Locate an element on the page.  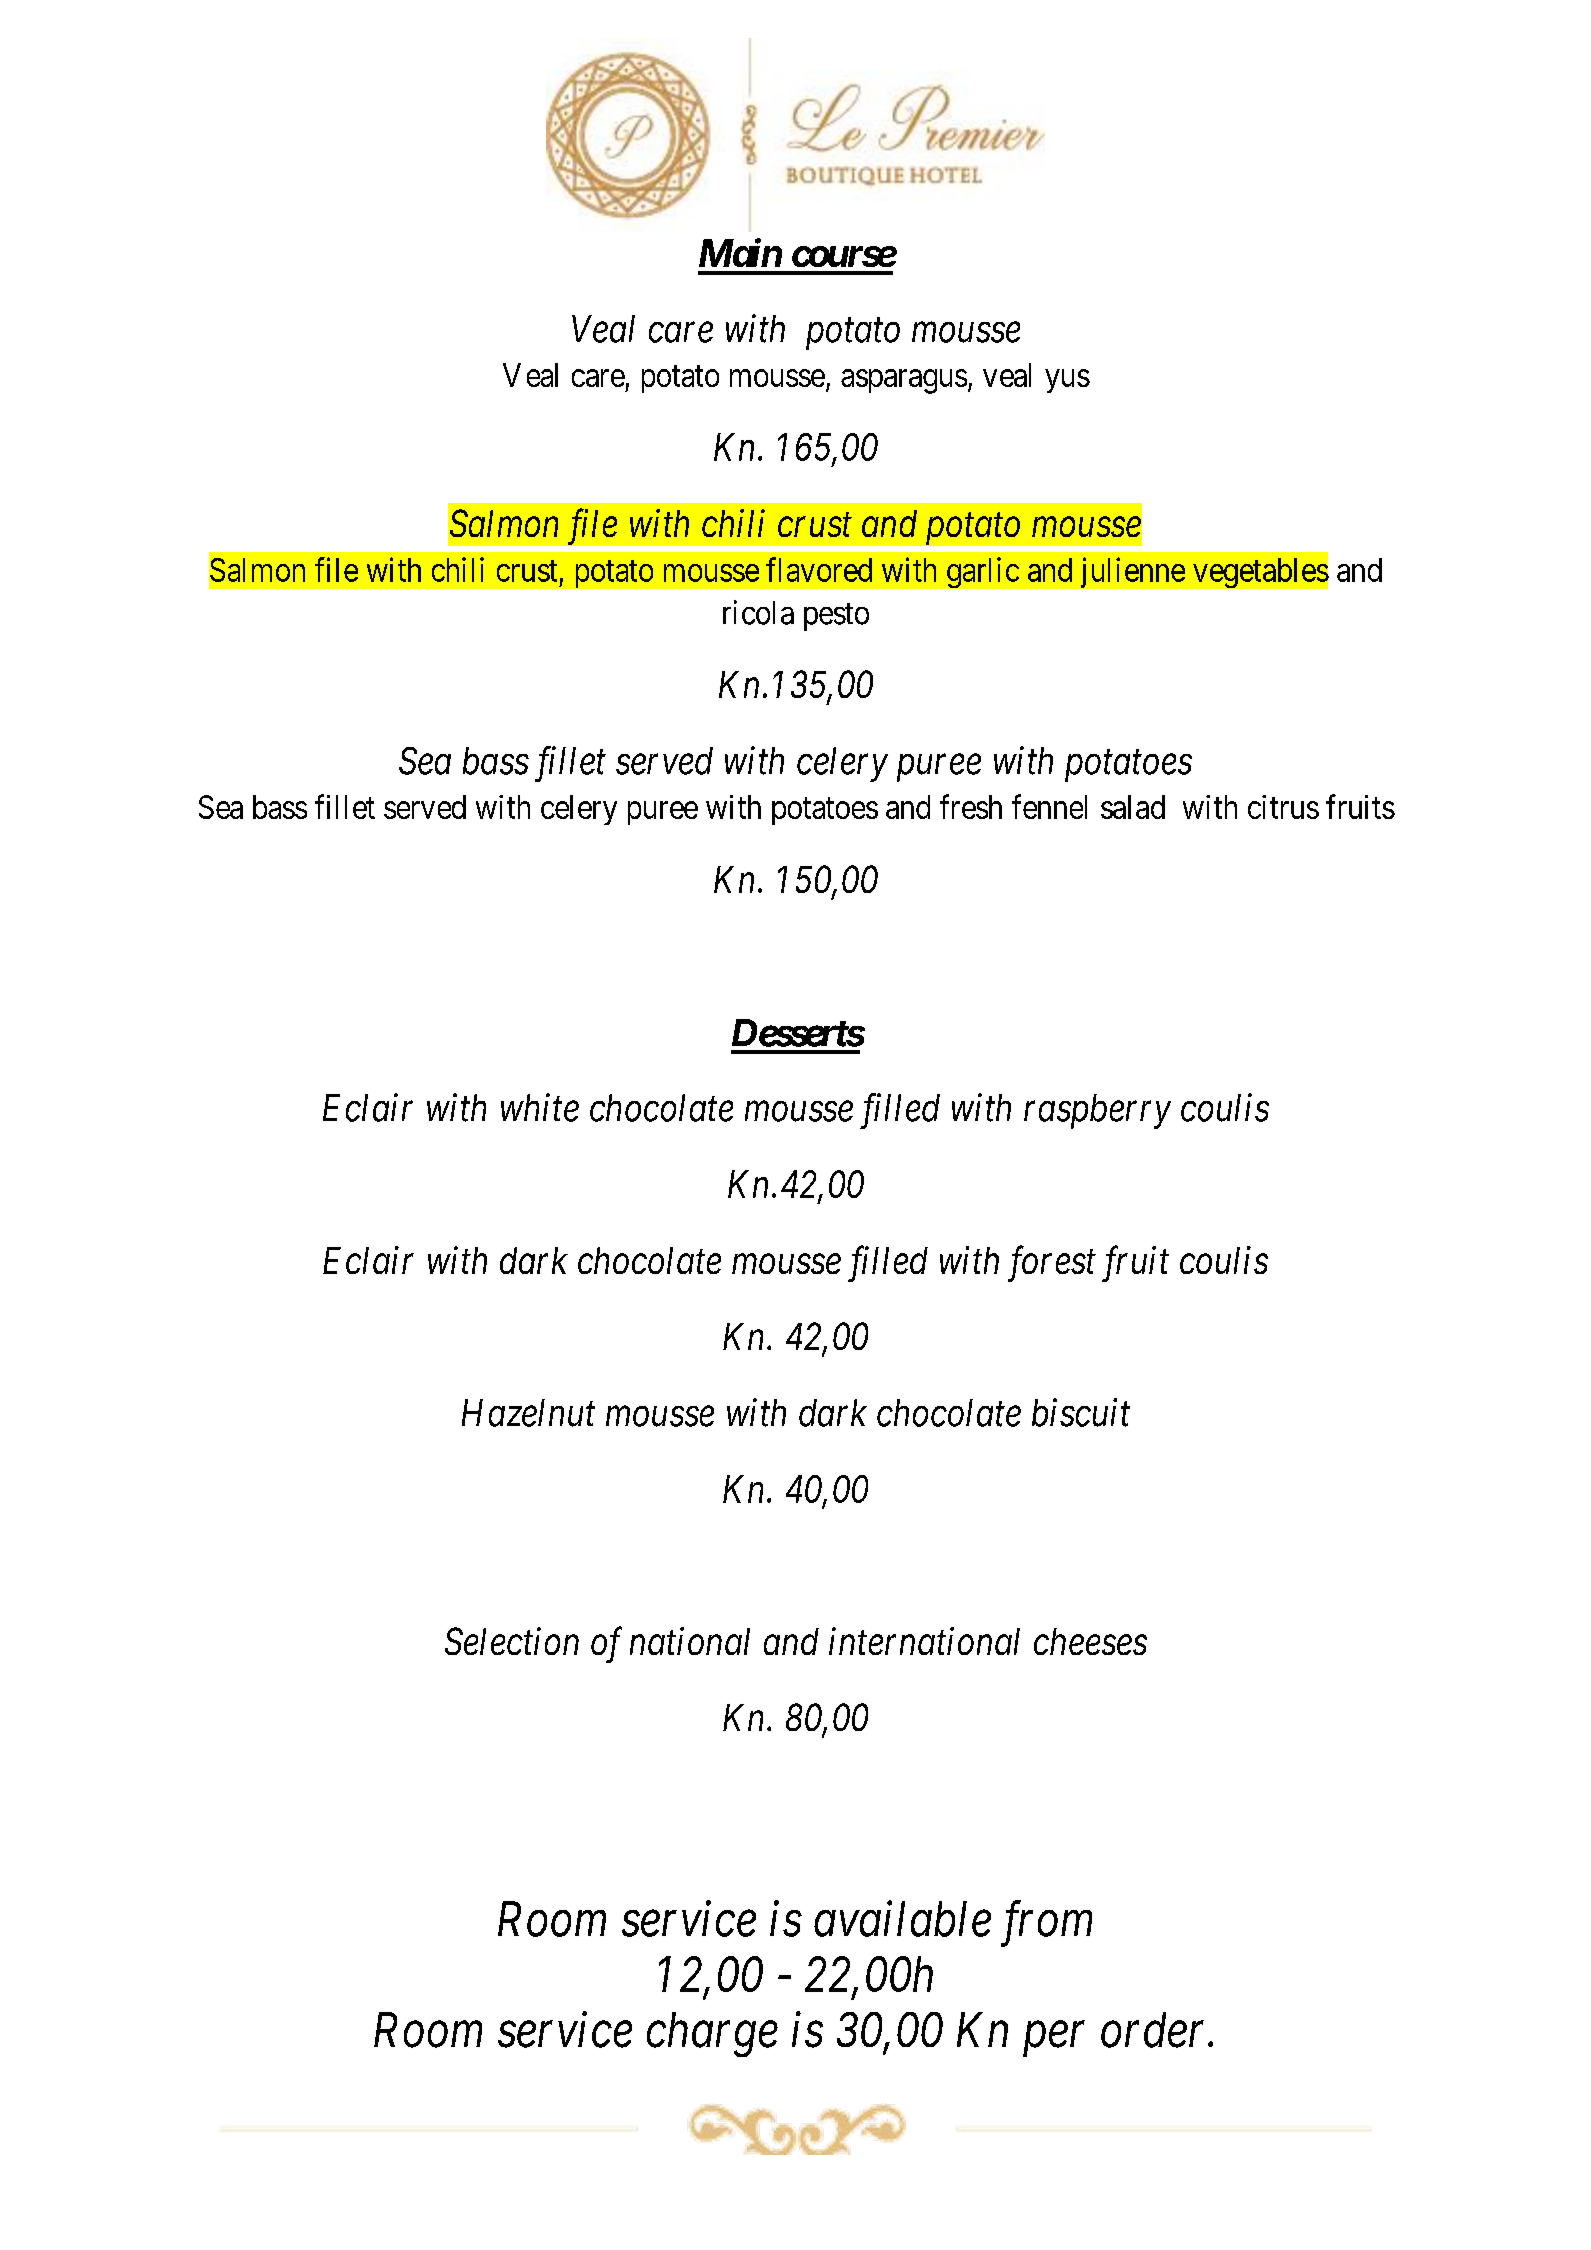
pesto is located at coordinates (836, 617).
